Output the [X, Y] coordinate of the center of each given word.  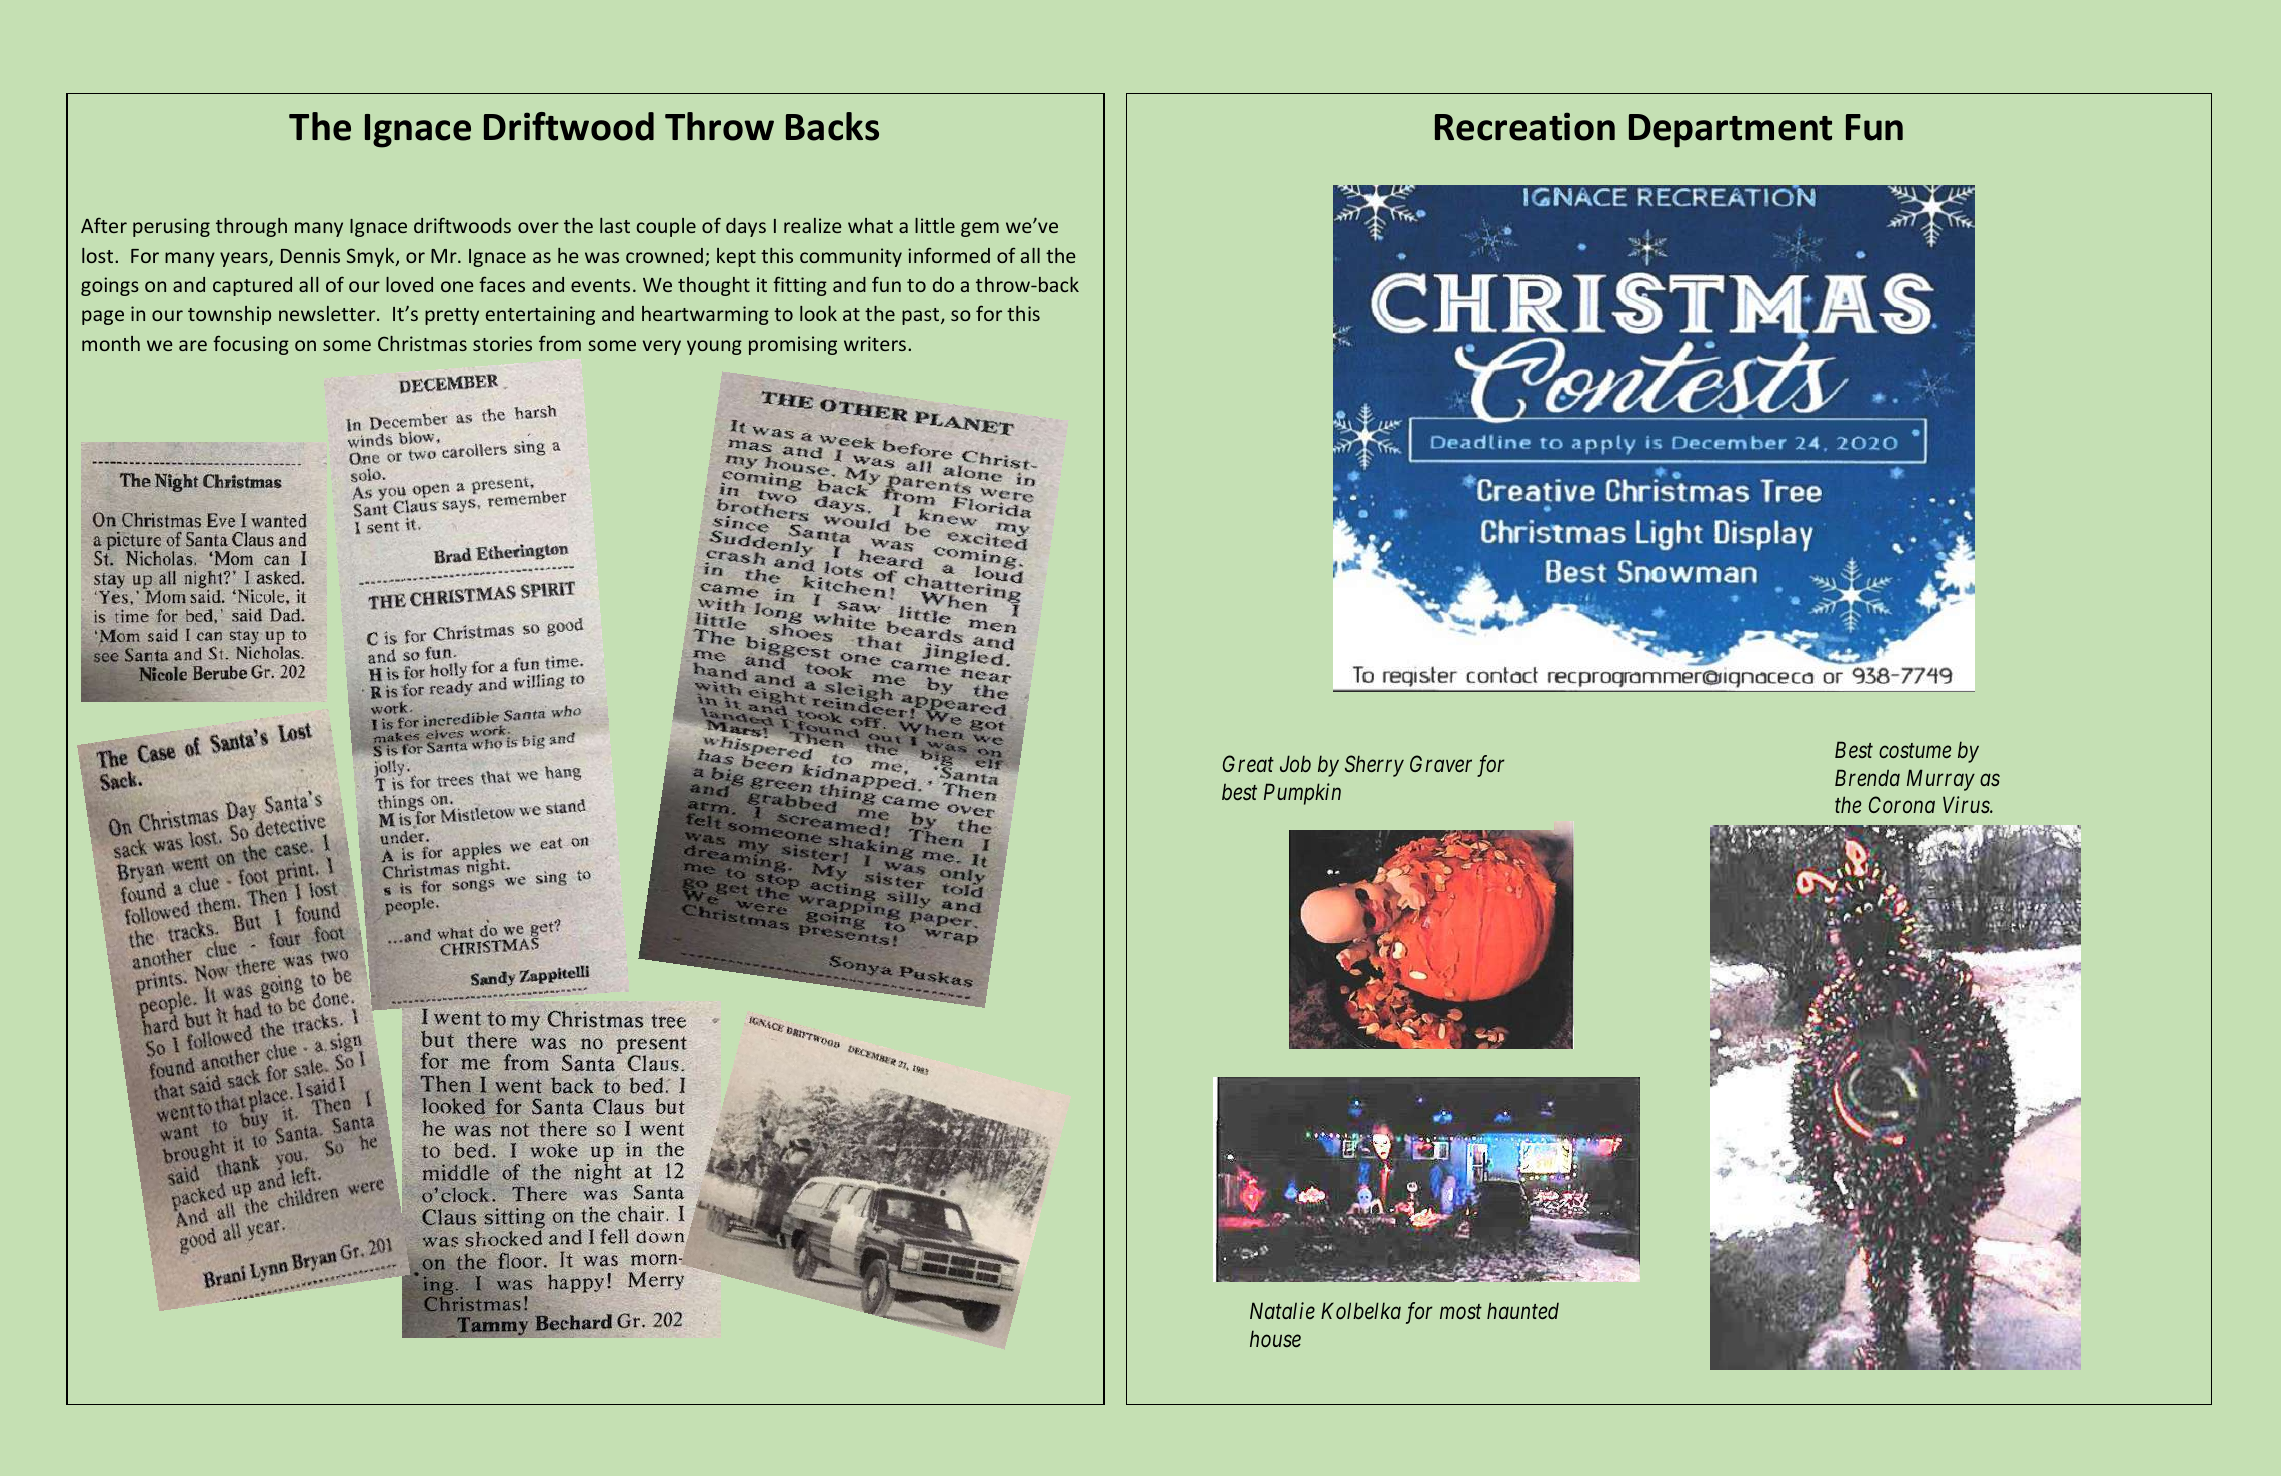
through [251, 227]
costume [1915, 751]
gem [980, 229]
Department [1730, 131]
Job [1295, 763]
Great [1248, 763]
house [1275, 1338]
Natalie [1282, 1310]
